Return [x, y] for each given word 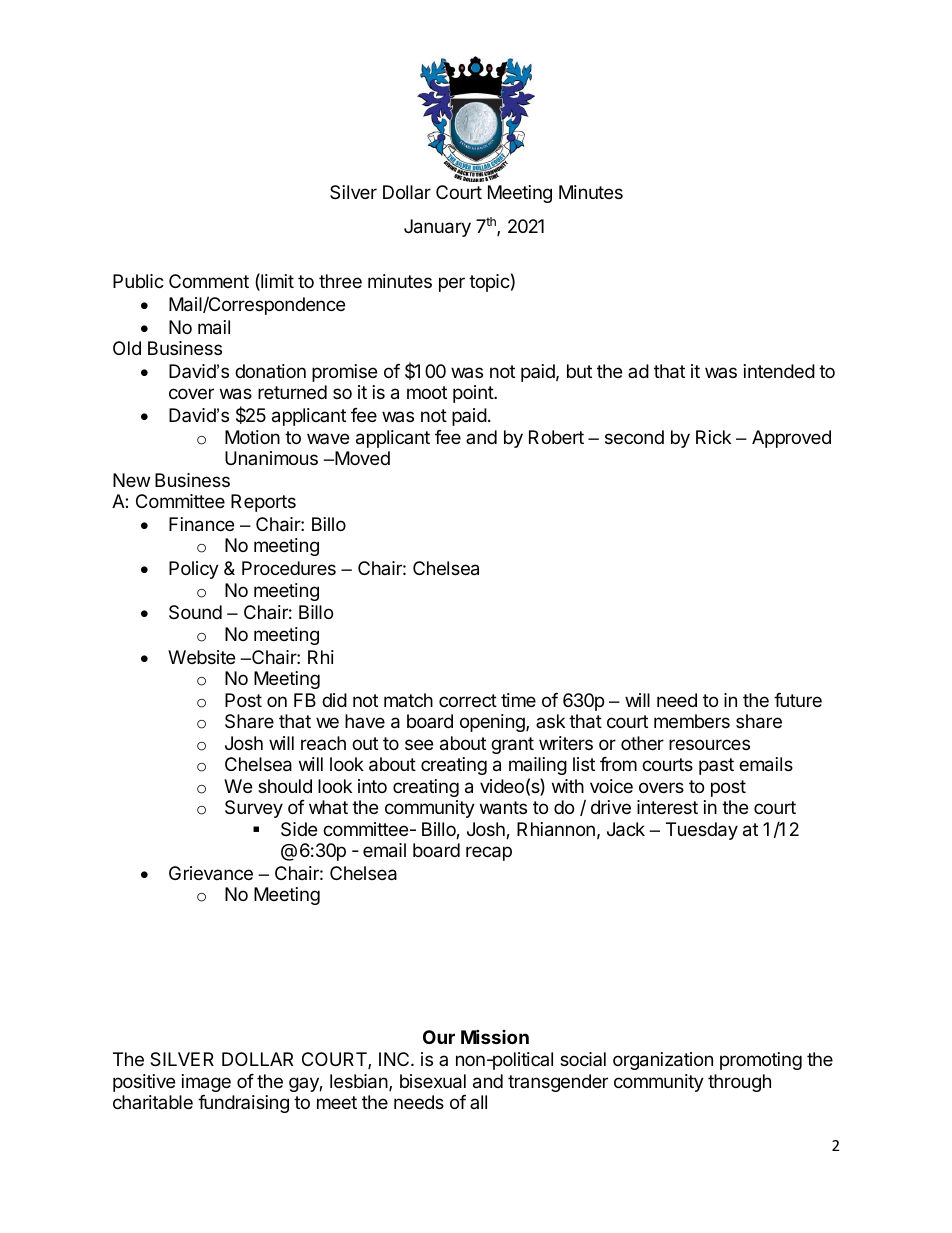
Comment [209, 281]
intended [779, 371]
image [206, 1083]
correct [468, 700]
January [437, 228]
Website [201, 657]
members [692, 721]
